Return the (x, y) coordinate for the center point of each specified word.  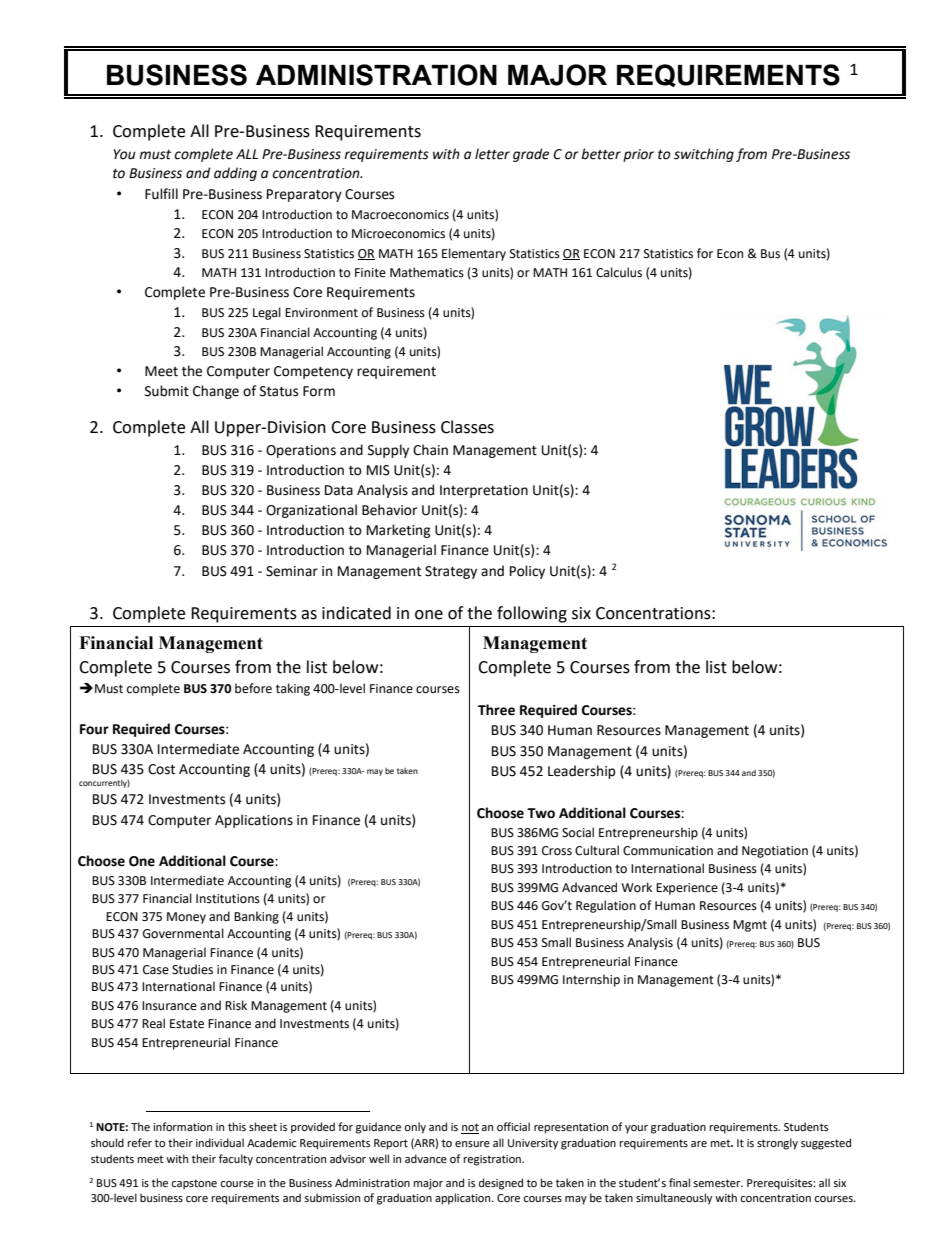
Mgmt (750, 926)
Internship (591, 980)
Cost (161, 769)
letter (492, 154)
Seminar (292, 571)
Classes (467, 427)
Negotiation (775, 852)
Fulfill (161, 194)
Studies (192, 969)
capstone (194, 1184)
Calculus (619, 272)
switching (704, 155)
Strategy (451, 572)
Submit (167, 391)
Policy (527, 572)
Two (541, 813)
